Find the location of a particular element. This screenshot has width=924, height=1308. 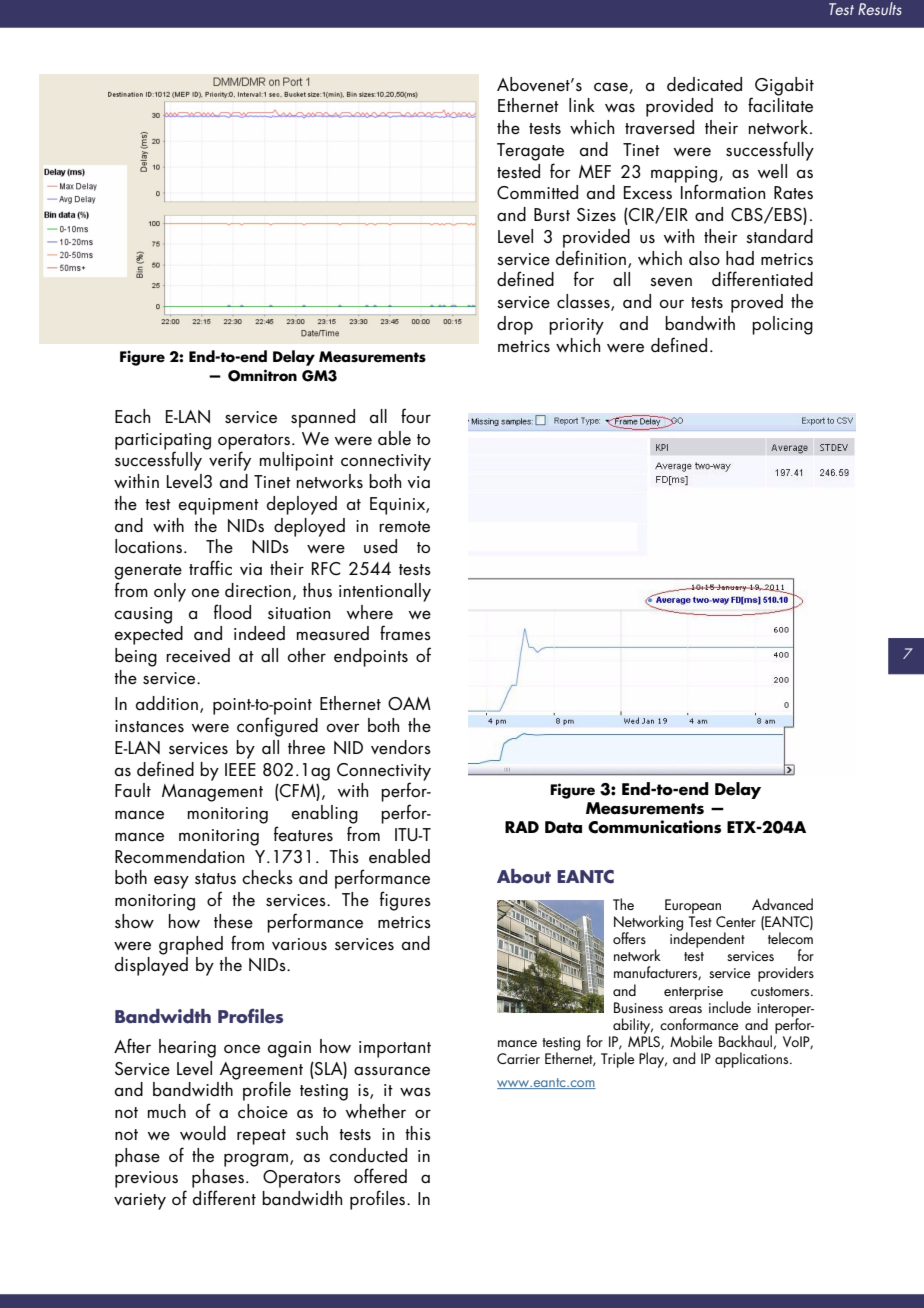

Gigabit is located at coordinates (784, 86).
